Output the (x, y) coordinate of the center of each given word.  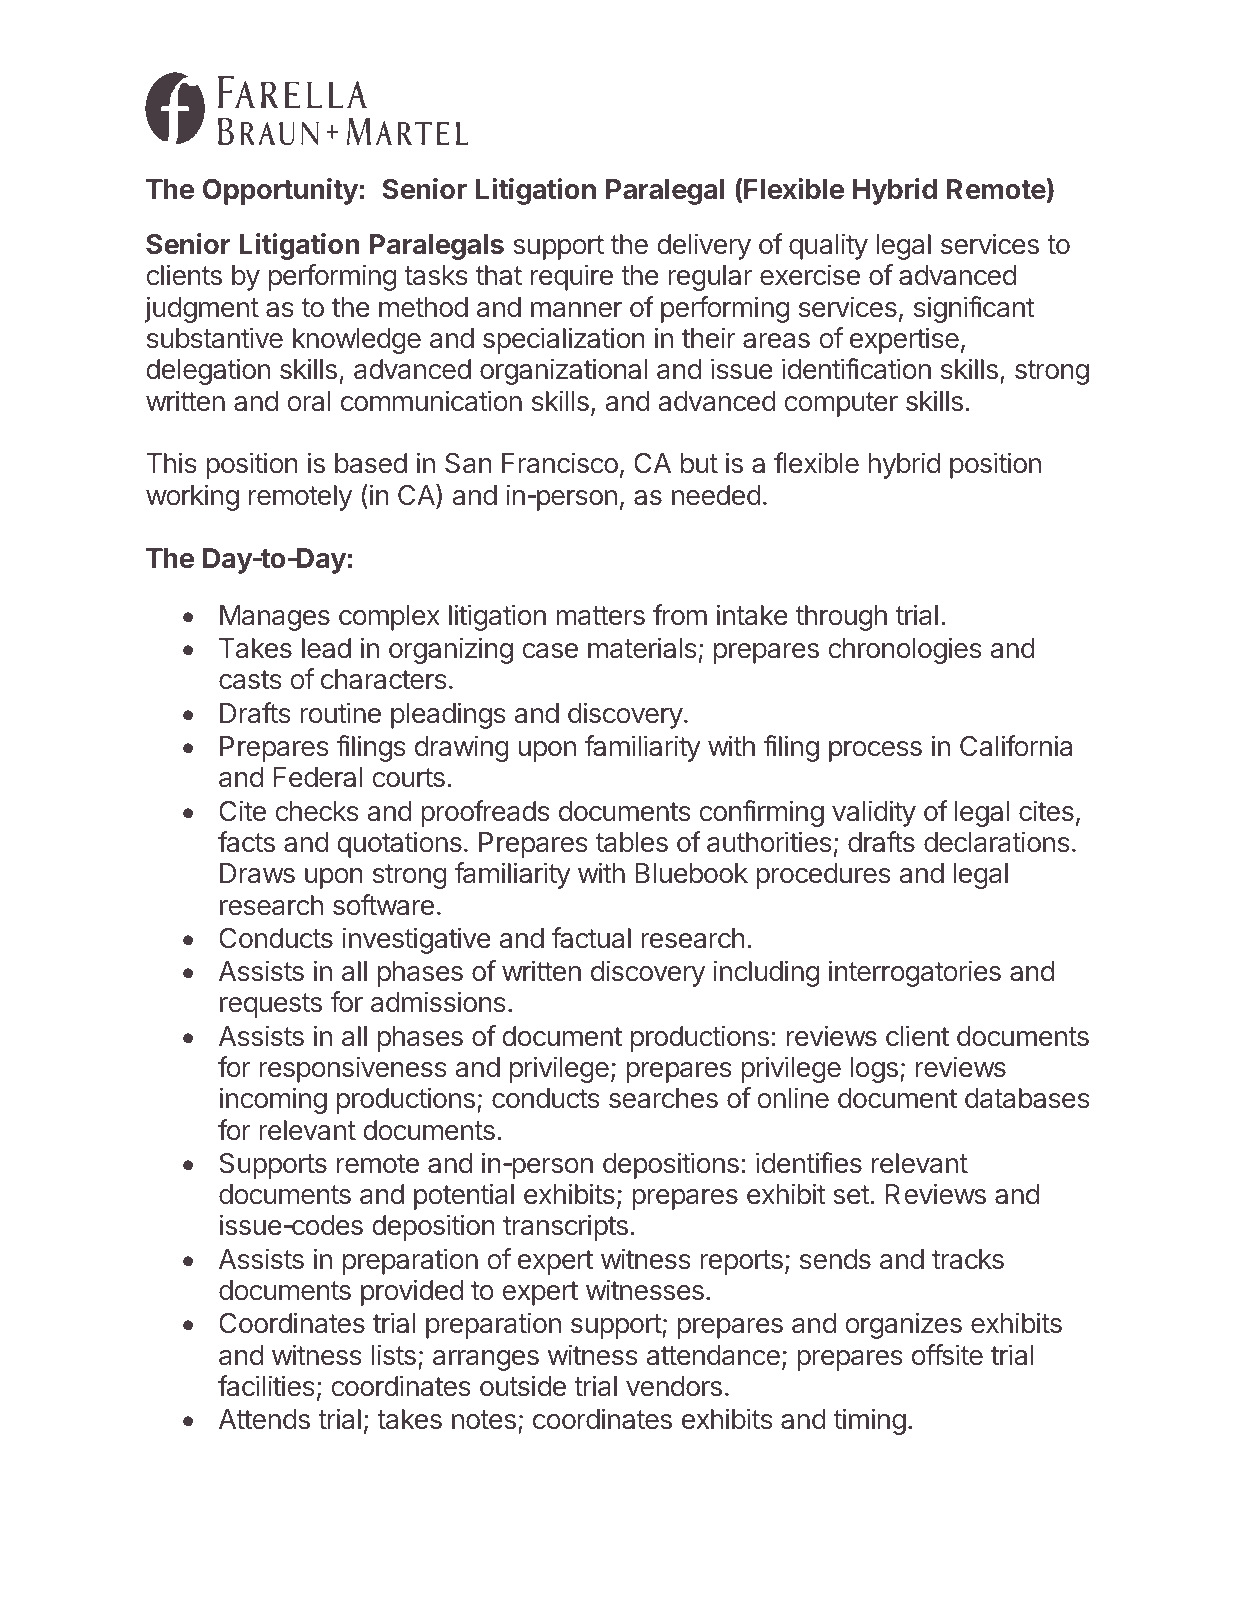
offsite (947, 1355)
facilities (266, 1386)
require (572, 277)
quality (828, 246)
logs (874, 1070)
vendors (674, 1386)
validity (874, 813)
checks (317, 811)
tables (632, 842)
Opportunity (280, 191)
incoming (273, 1100)
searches (663, 1098)
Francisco (560, 463)
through (841, 618)
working (192, 497)
